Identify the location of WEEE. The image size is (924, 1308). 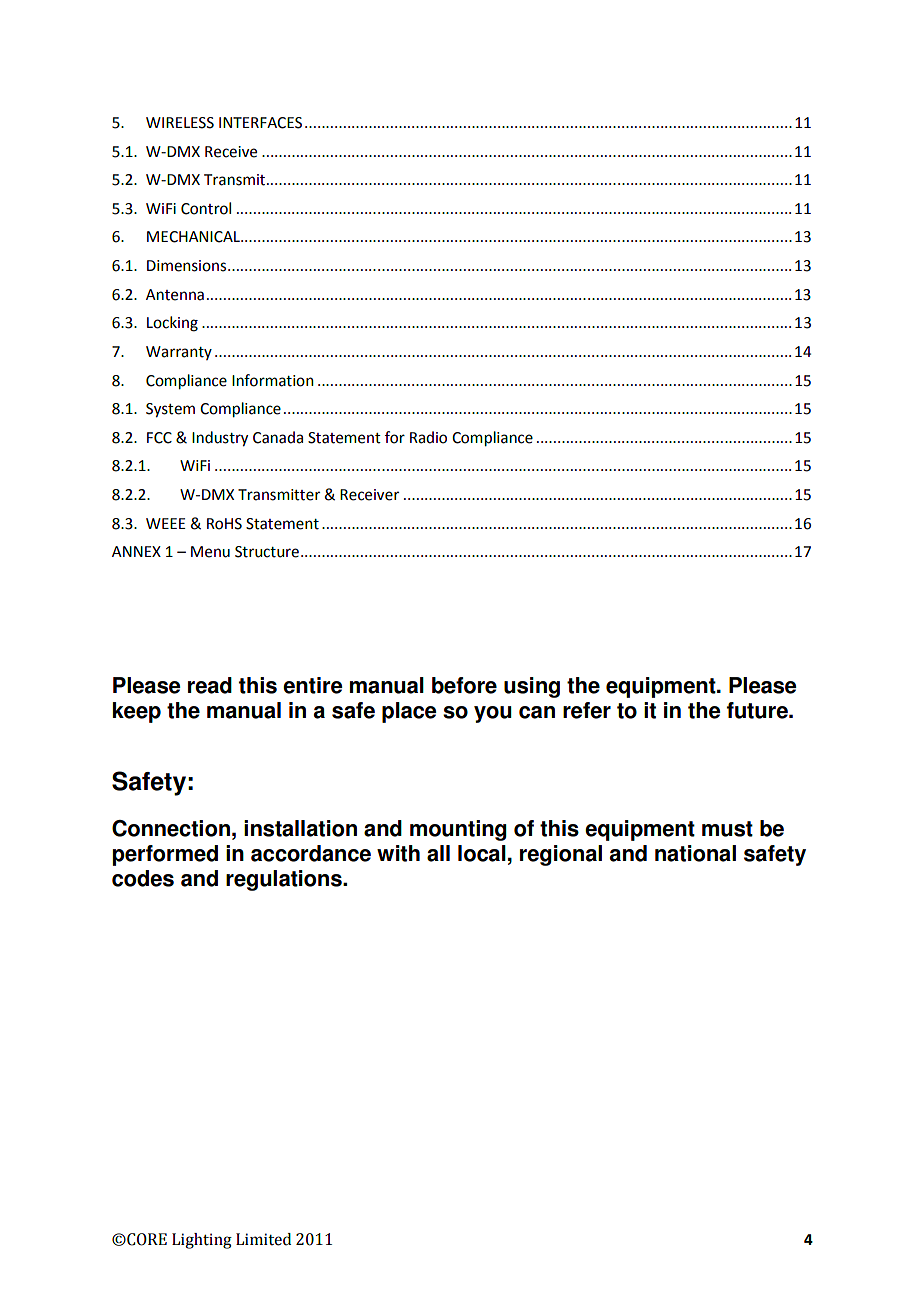
(166, 523).
